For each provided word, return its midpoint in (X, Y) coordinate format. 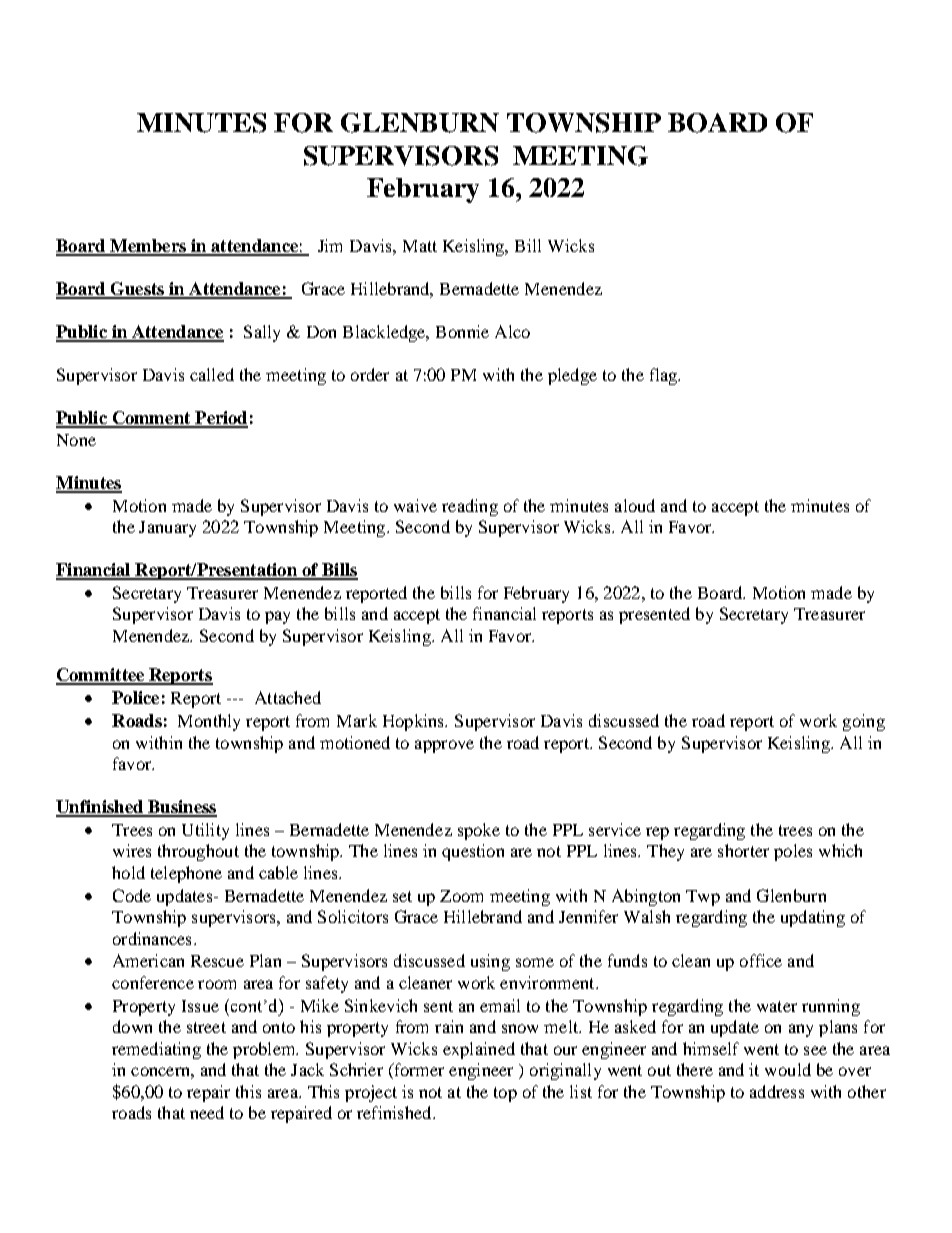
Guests (137, 290)
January (167, 529)
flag (664, 376)
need (207, 1112)
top (505, 1094)
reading (470, 507)
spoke (479, 831)
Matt (420, 246)
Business (181, 808)
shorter (743, 850)
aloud (635, 505)
